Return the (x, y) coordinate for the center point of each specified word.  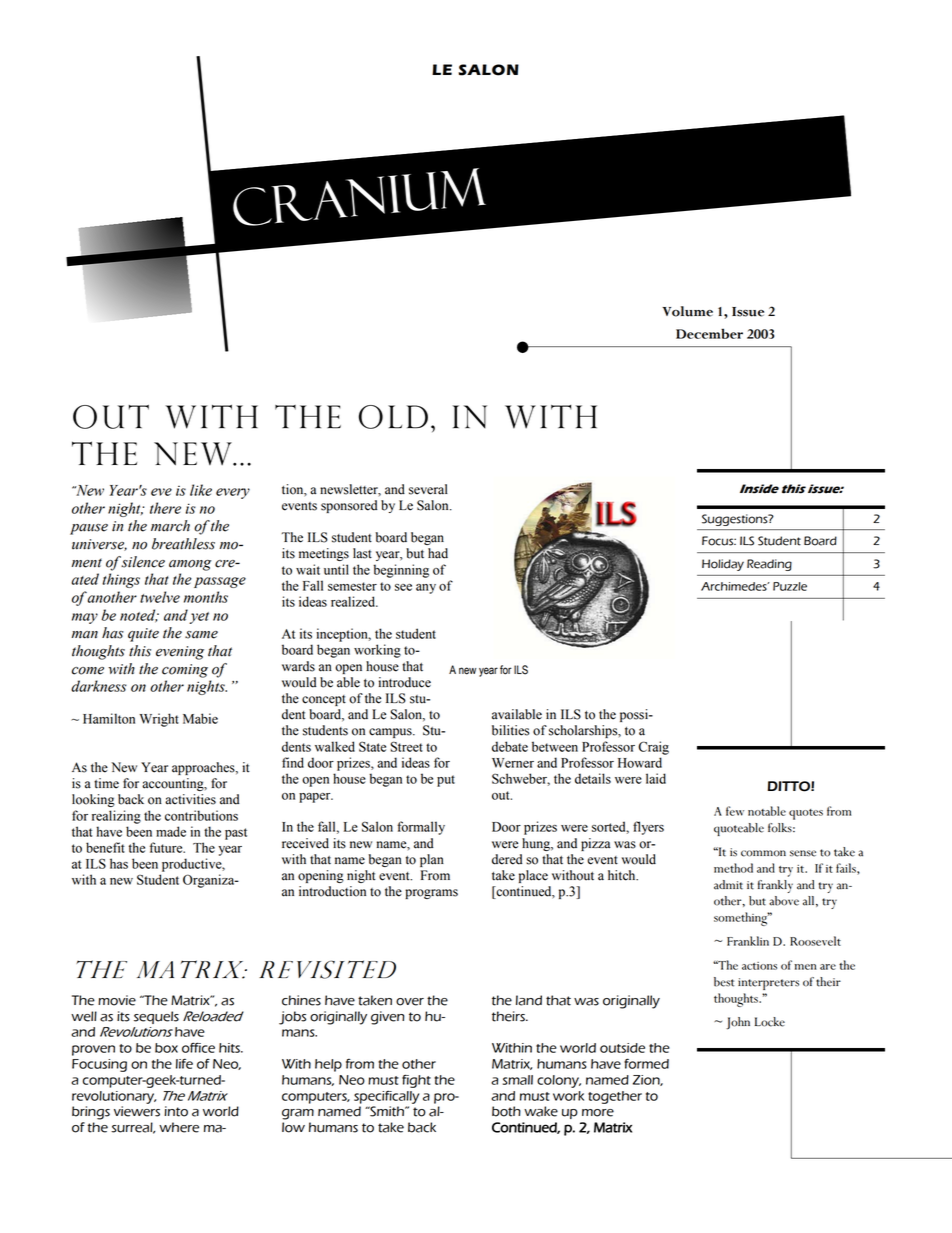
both (506, 1111)
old (393, 417)
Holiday (723, 565)
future (167, 847)
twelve (160, 597)
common (763, 853)
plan (432, 860)
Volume (687, 311)
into (176, 1111)
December (709, 333)
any (426, 589)
